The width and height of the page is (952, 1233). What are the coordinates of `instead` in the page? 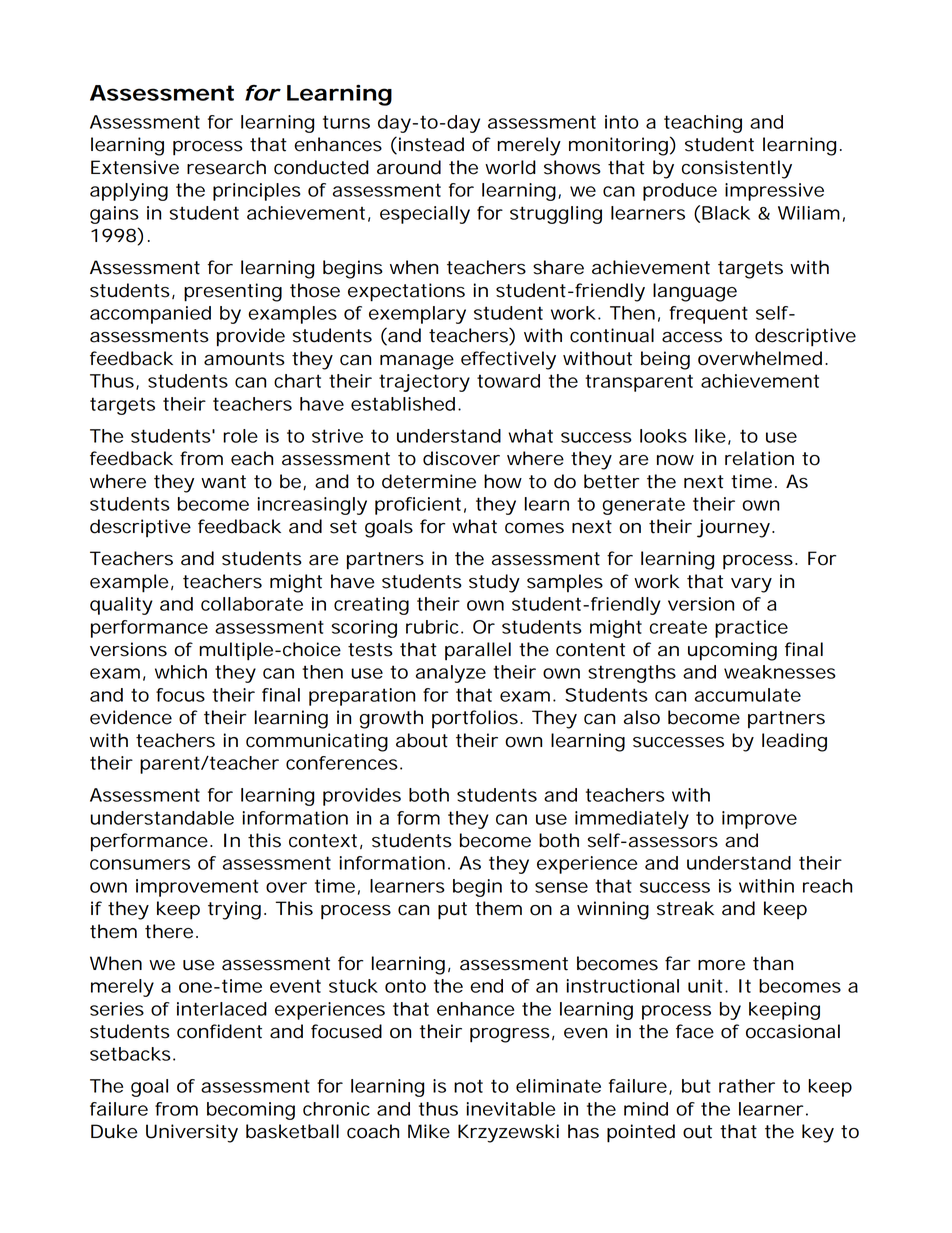 It's located at (430, 145).
